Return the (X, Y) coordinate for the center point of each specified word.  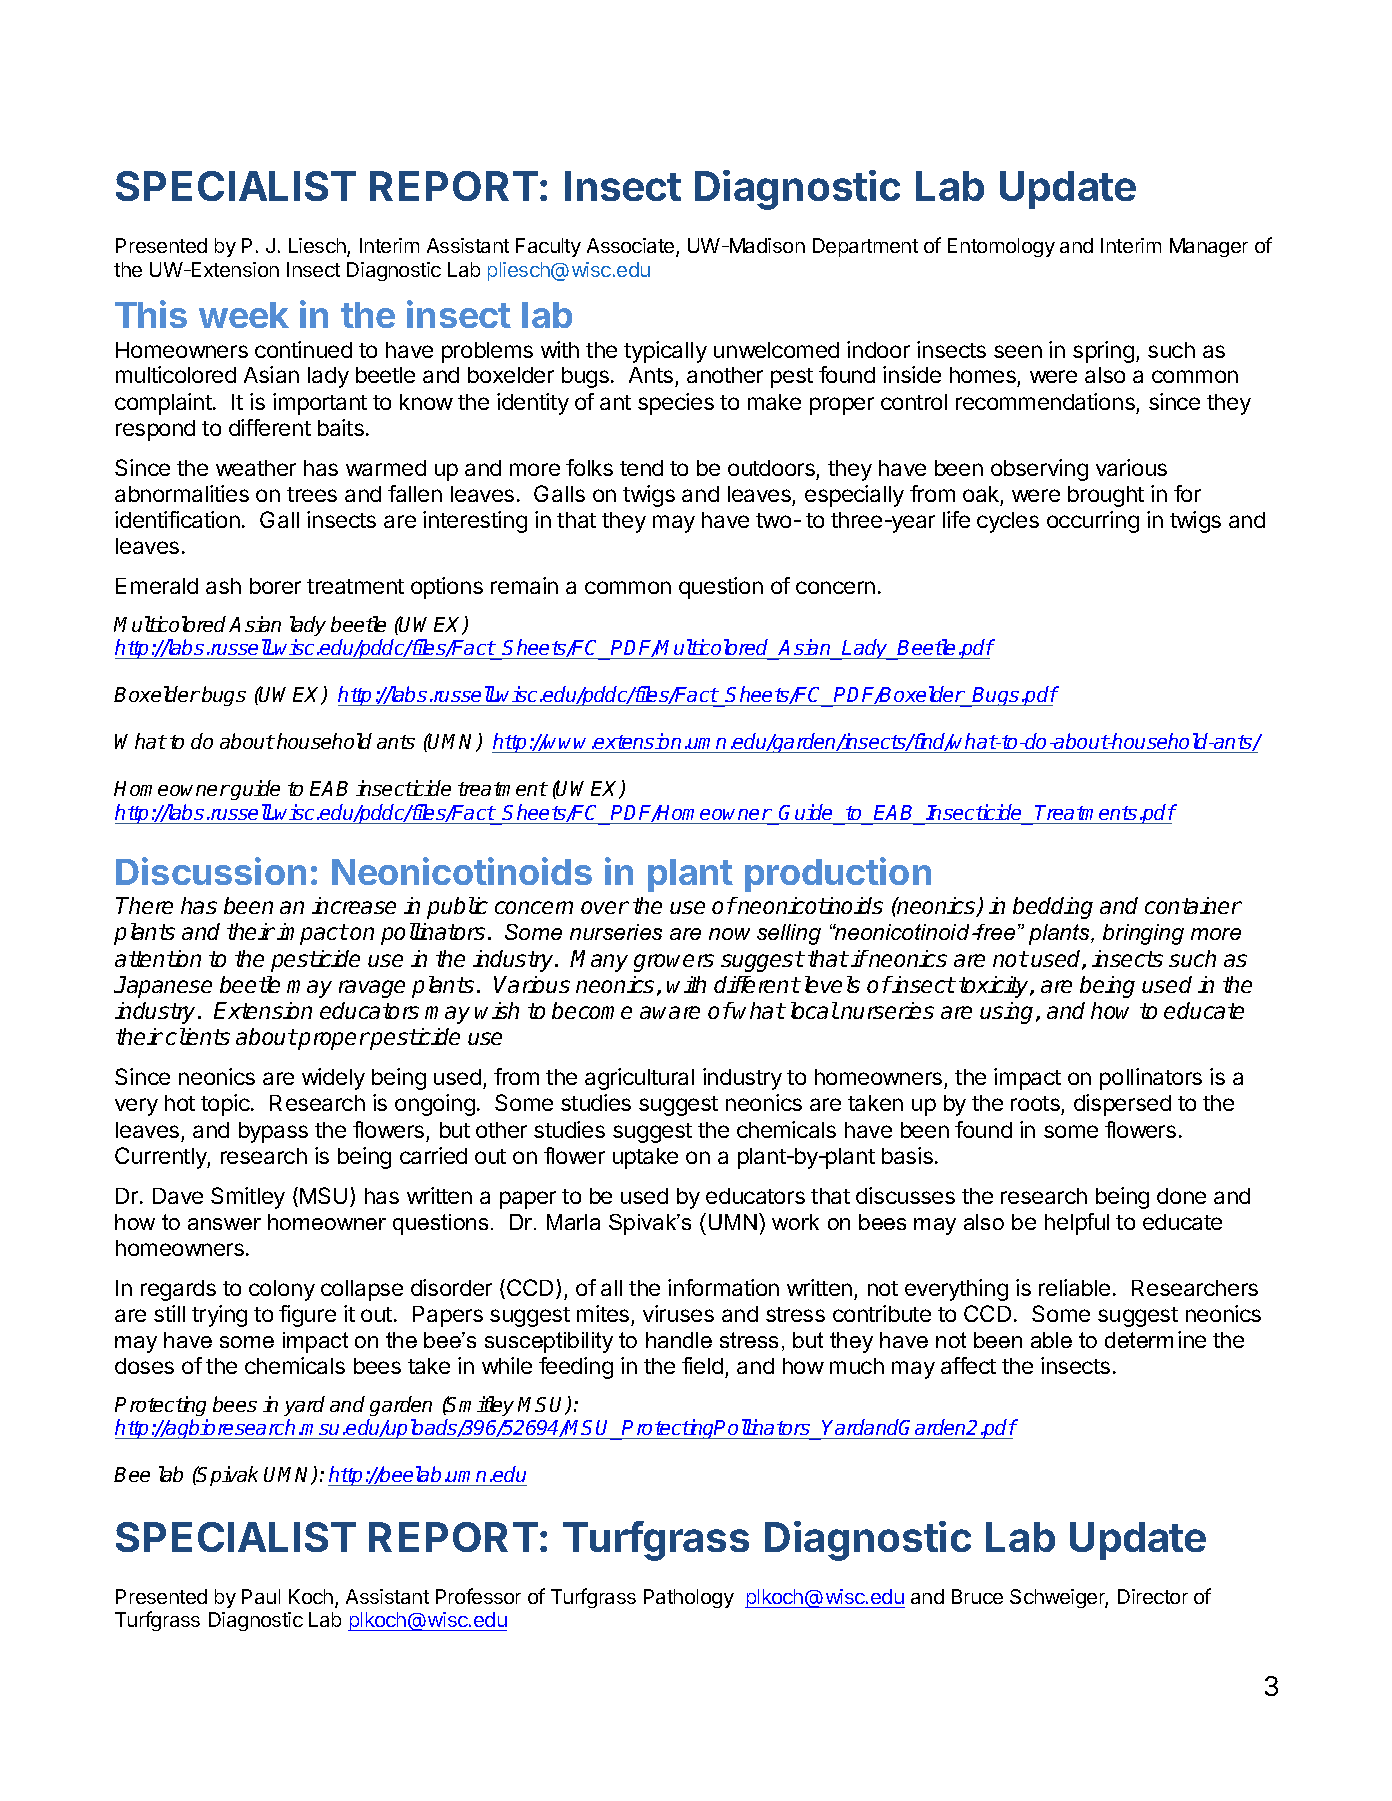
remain (524, 585)
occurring (1093, 522)
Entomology (1001, 247)
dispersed (1122, 1105)
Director (1153, 1596)
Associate (632, 247)
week (244, 315)
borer (275, 586)
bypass (273, 1132)
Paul (261, 1596)
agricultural (639, 1079)
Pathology (689, 1598)
